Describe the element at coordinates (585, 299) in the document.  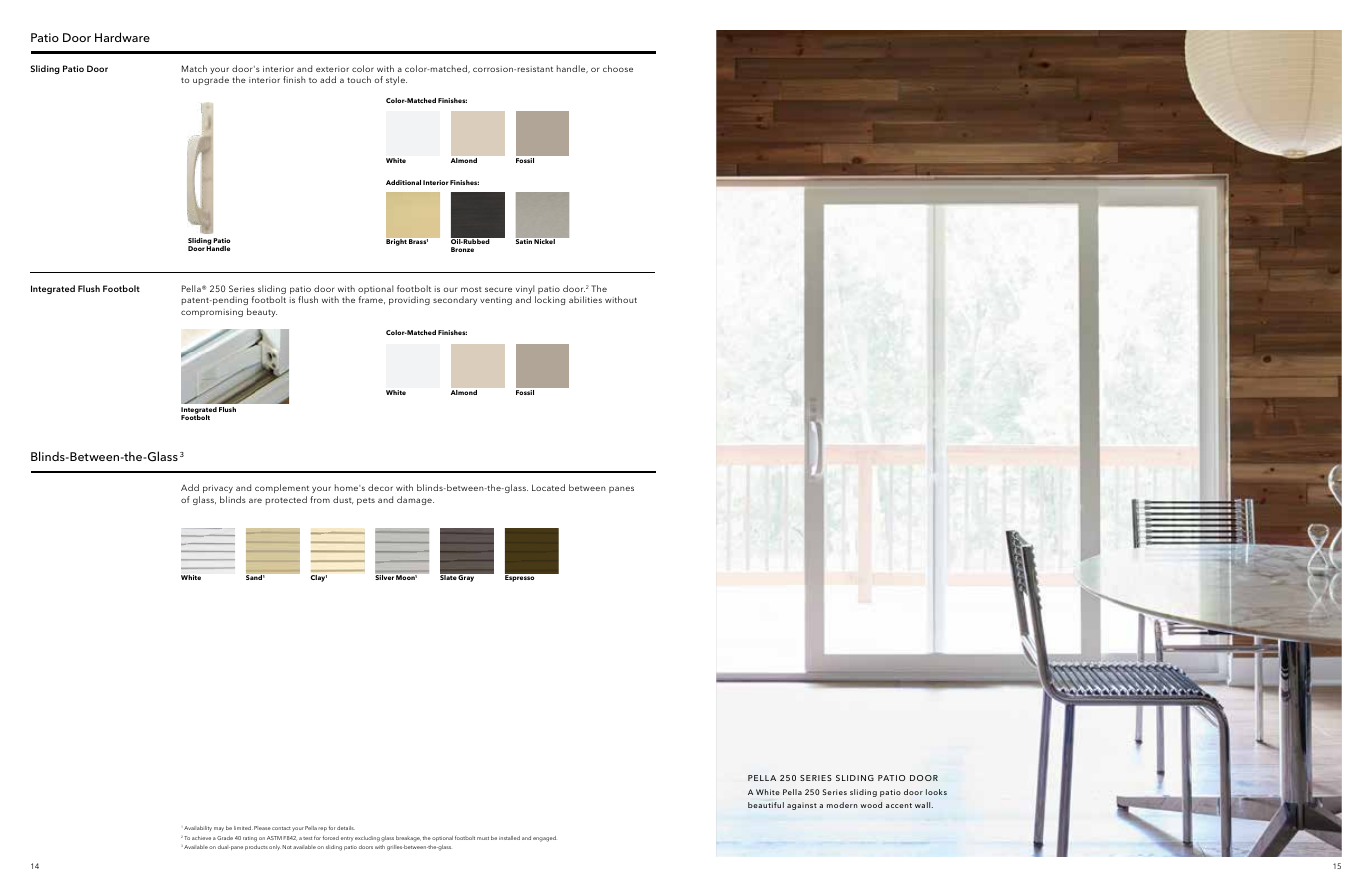
I see `abilities` at that location.
